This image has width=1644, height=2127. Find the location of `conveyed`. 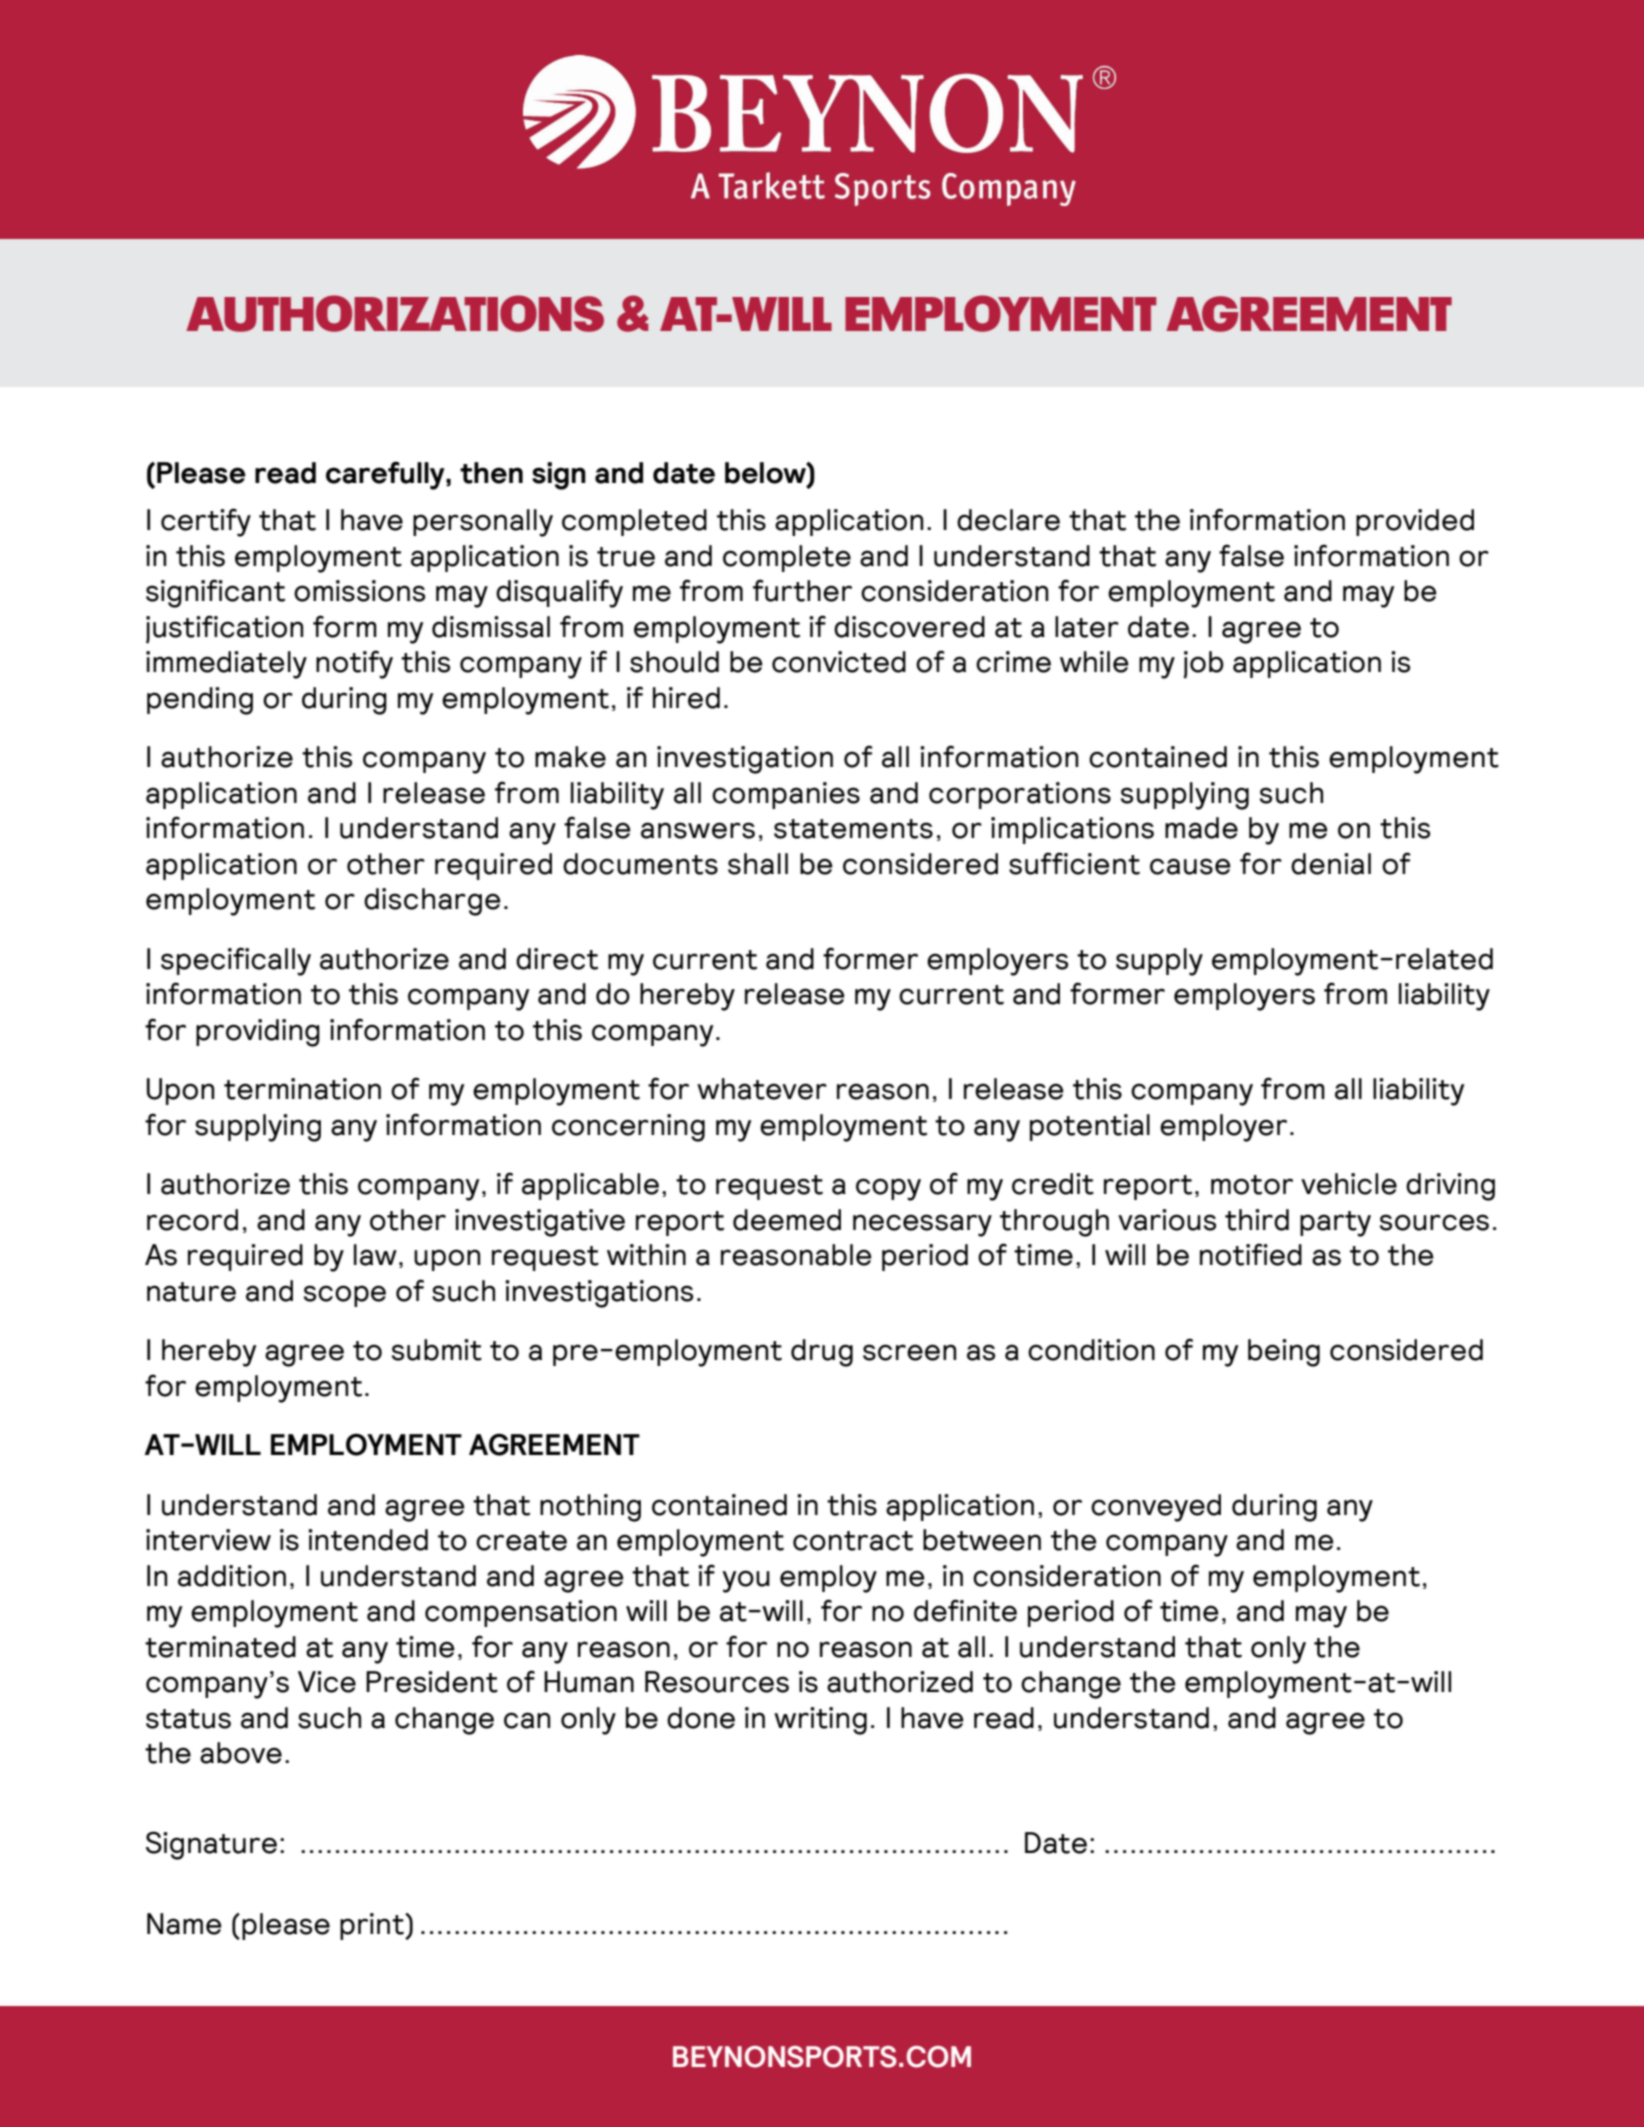

conveyed is located at coordinates (1156, 1508).
